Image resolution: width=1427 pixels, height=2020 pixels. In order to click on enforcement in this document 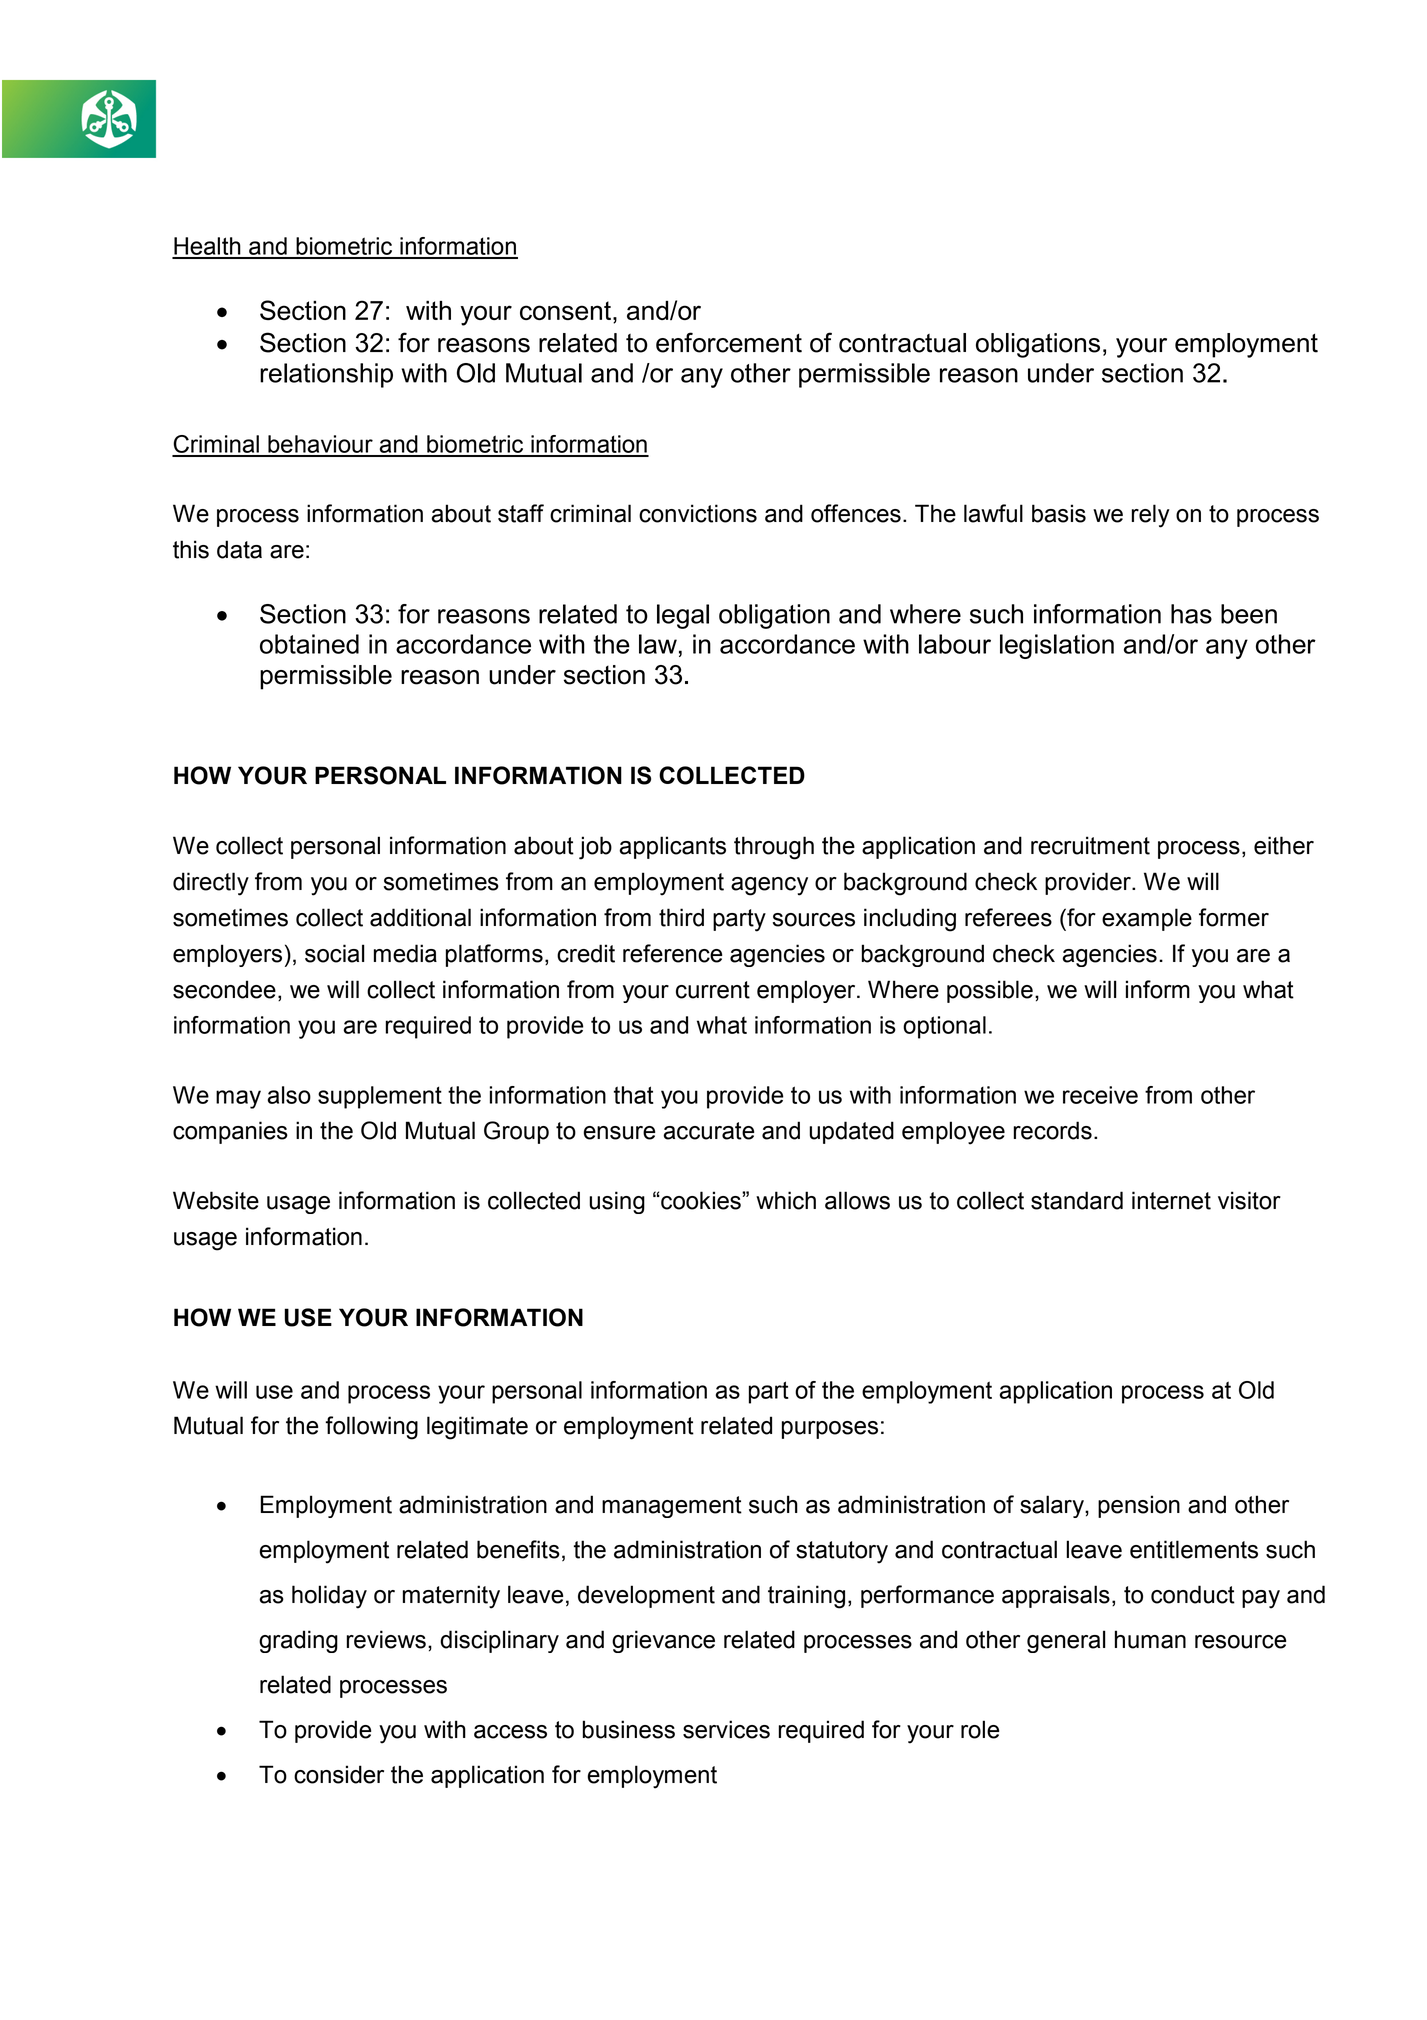, I will do `click(729, 342)`.
